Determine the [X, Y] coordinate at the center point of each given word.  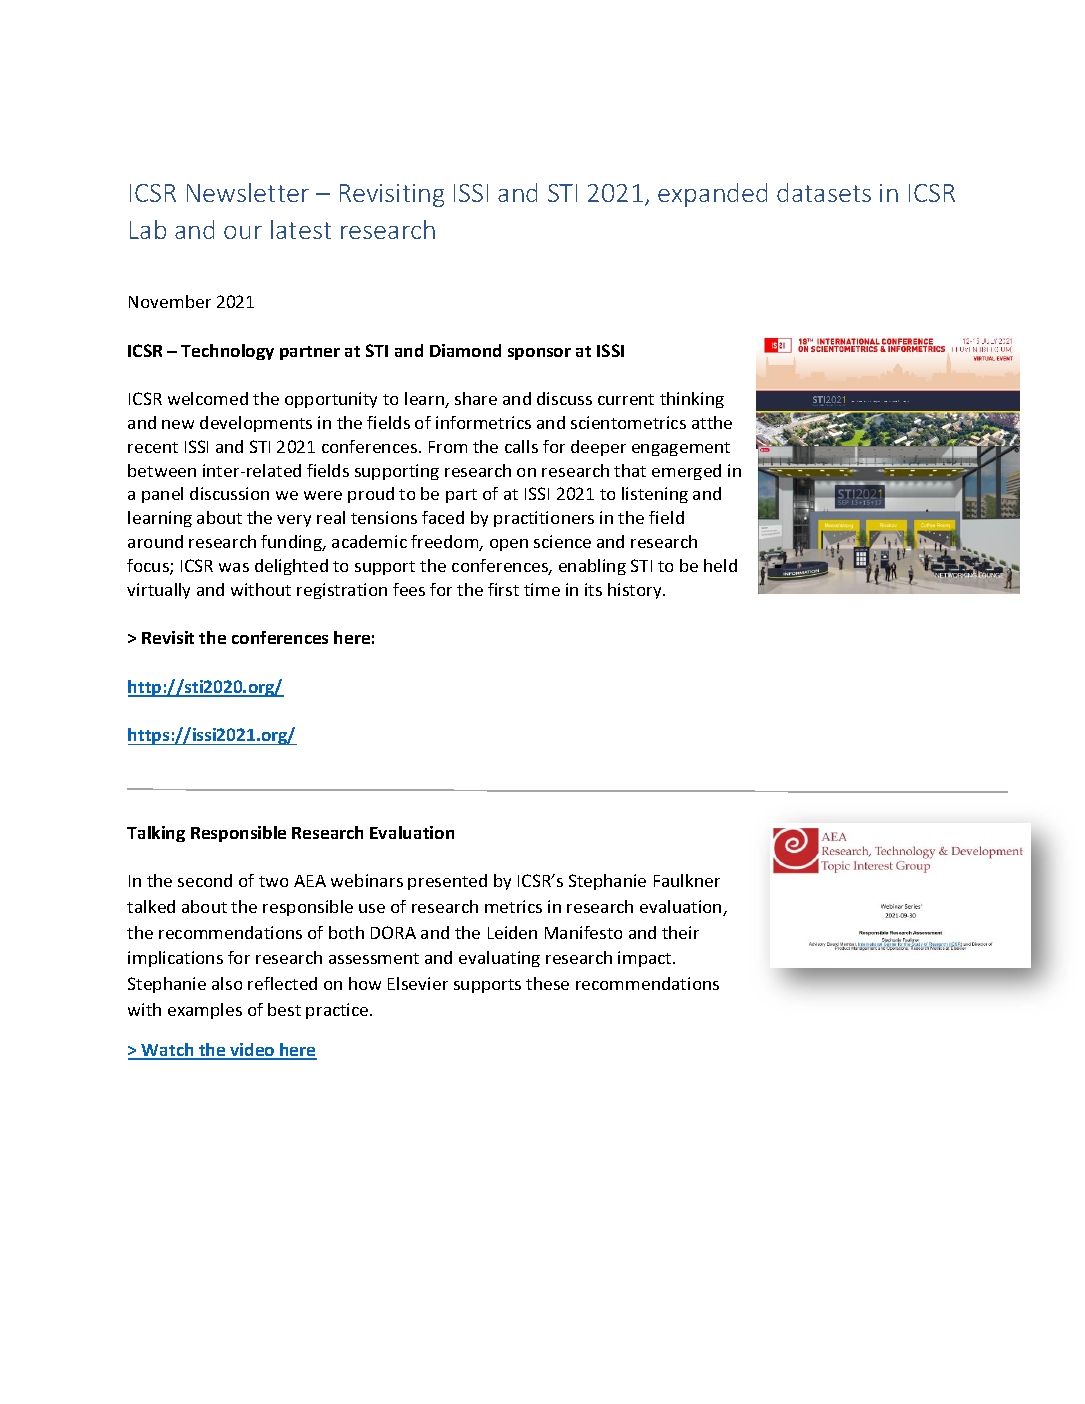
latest [301, 229]
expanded [712, 195]
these [547, 983]
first [503, 589]
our [243, 232]
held [720, 565]
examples [205, 1011]
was [234, 567]
